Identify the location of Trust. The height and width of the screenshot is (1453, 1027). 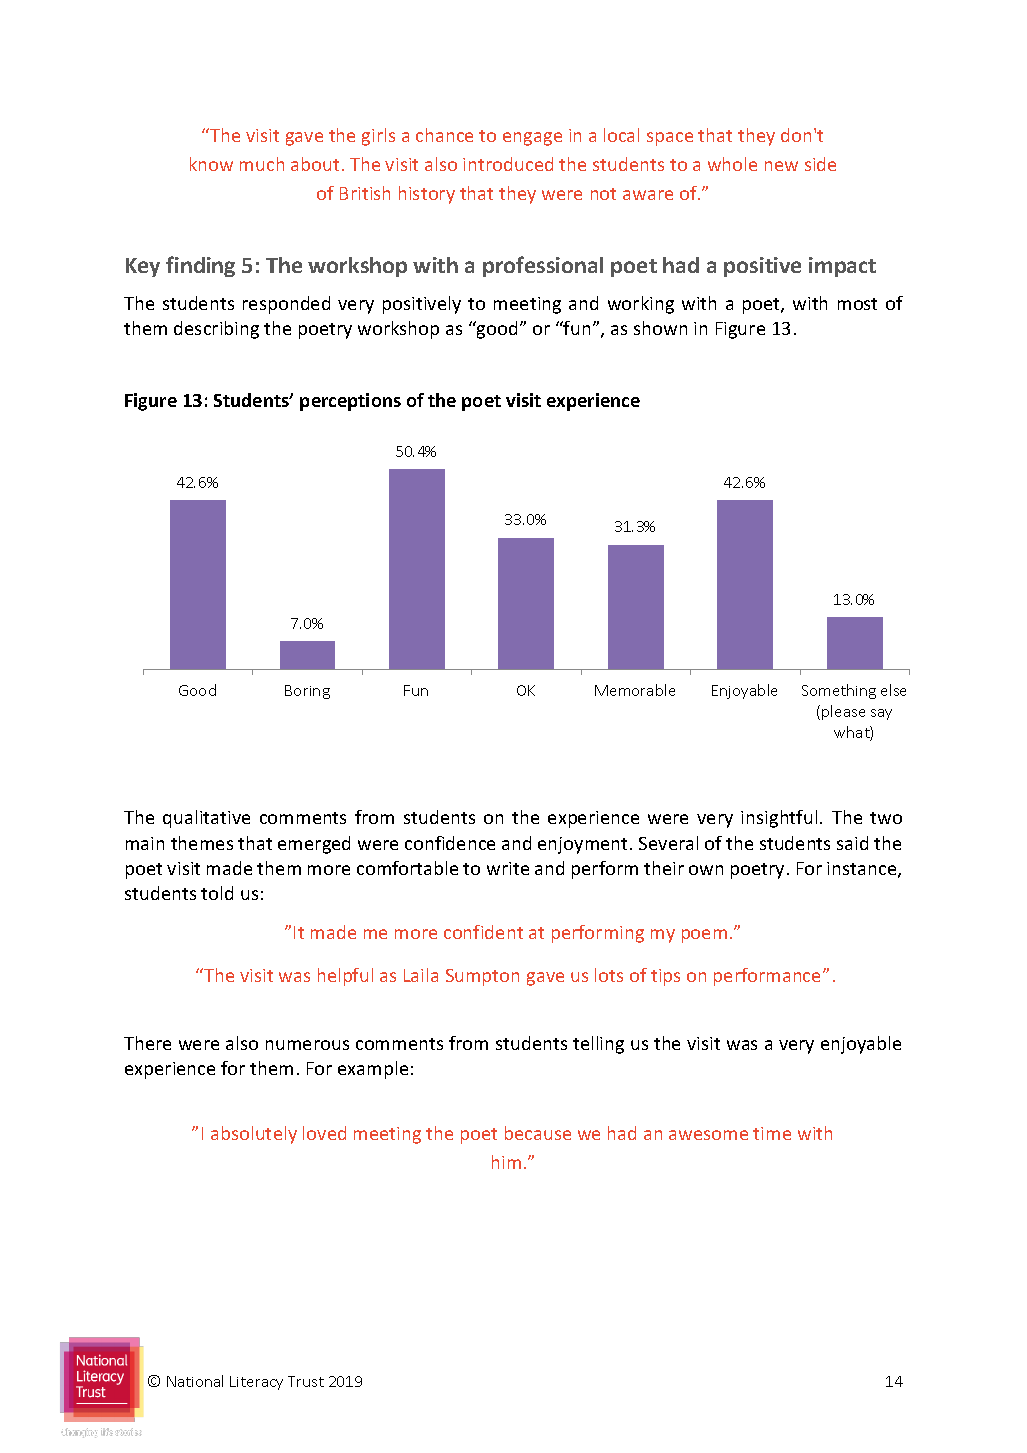
(306, 1381).
